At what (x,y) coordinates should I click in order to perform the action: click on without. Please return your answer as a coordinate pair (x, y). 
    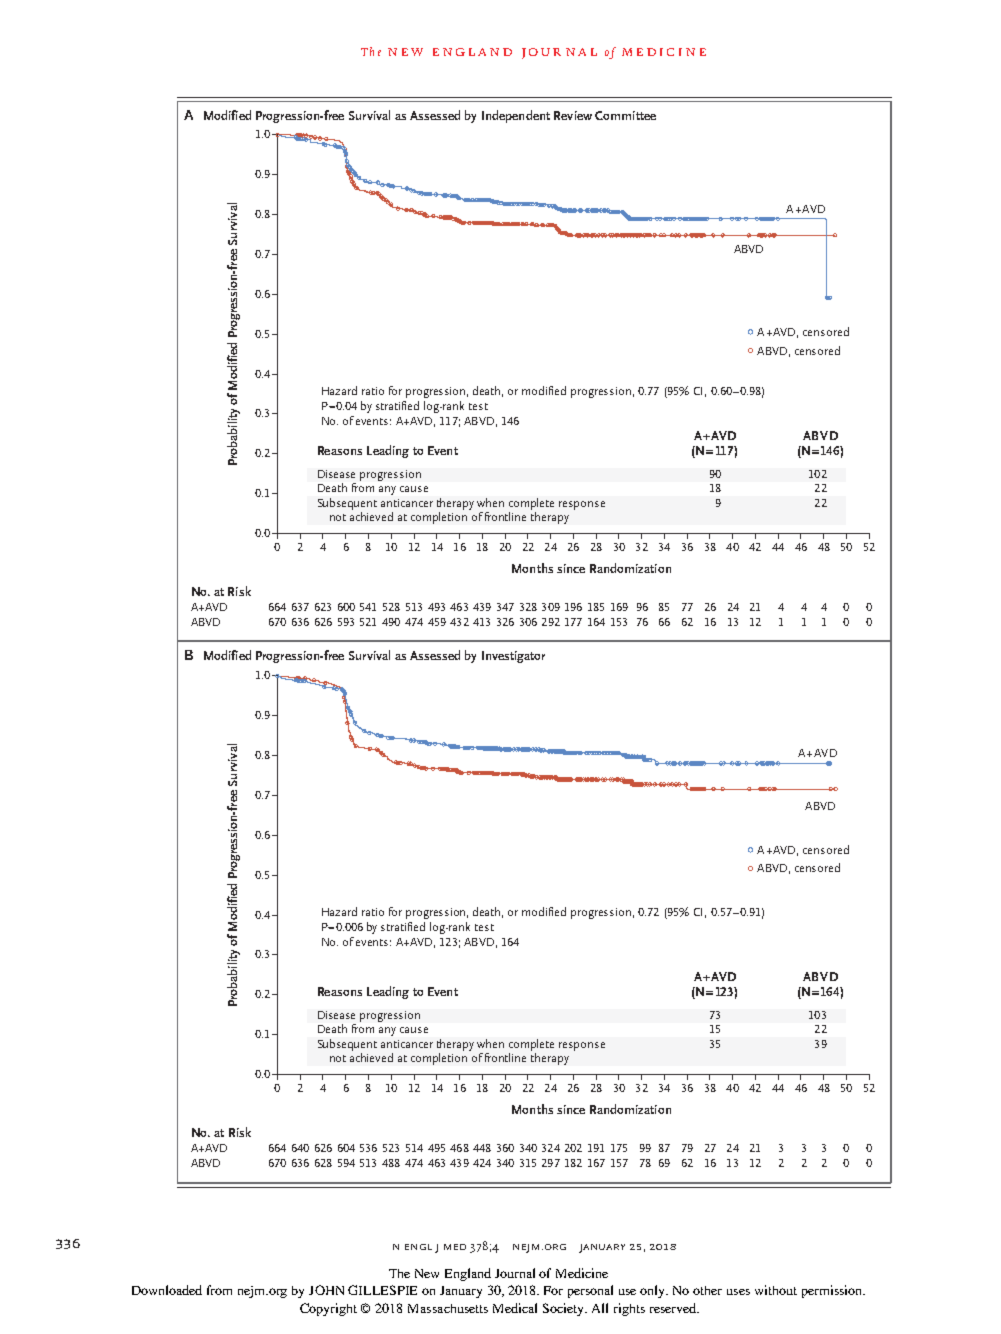
    Looking at the image, I should click on (776, 1290).
